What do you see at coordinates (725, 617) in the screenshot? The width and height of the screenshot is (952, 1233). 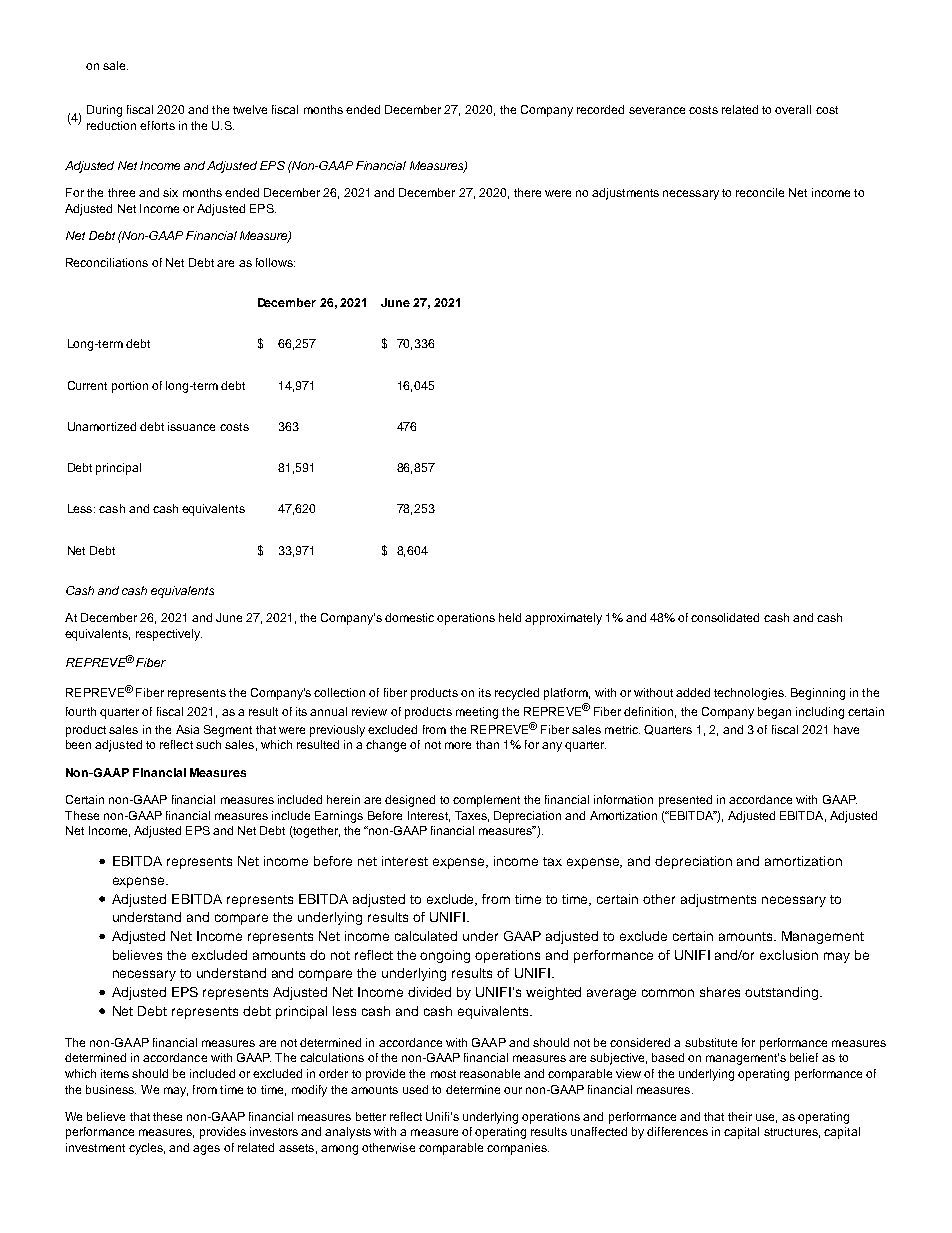 I see `consolidated` at bounding box center [725, 617].
